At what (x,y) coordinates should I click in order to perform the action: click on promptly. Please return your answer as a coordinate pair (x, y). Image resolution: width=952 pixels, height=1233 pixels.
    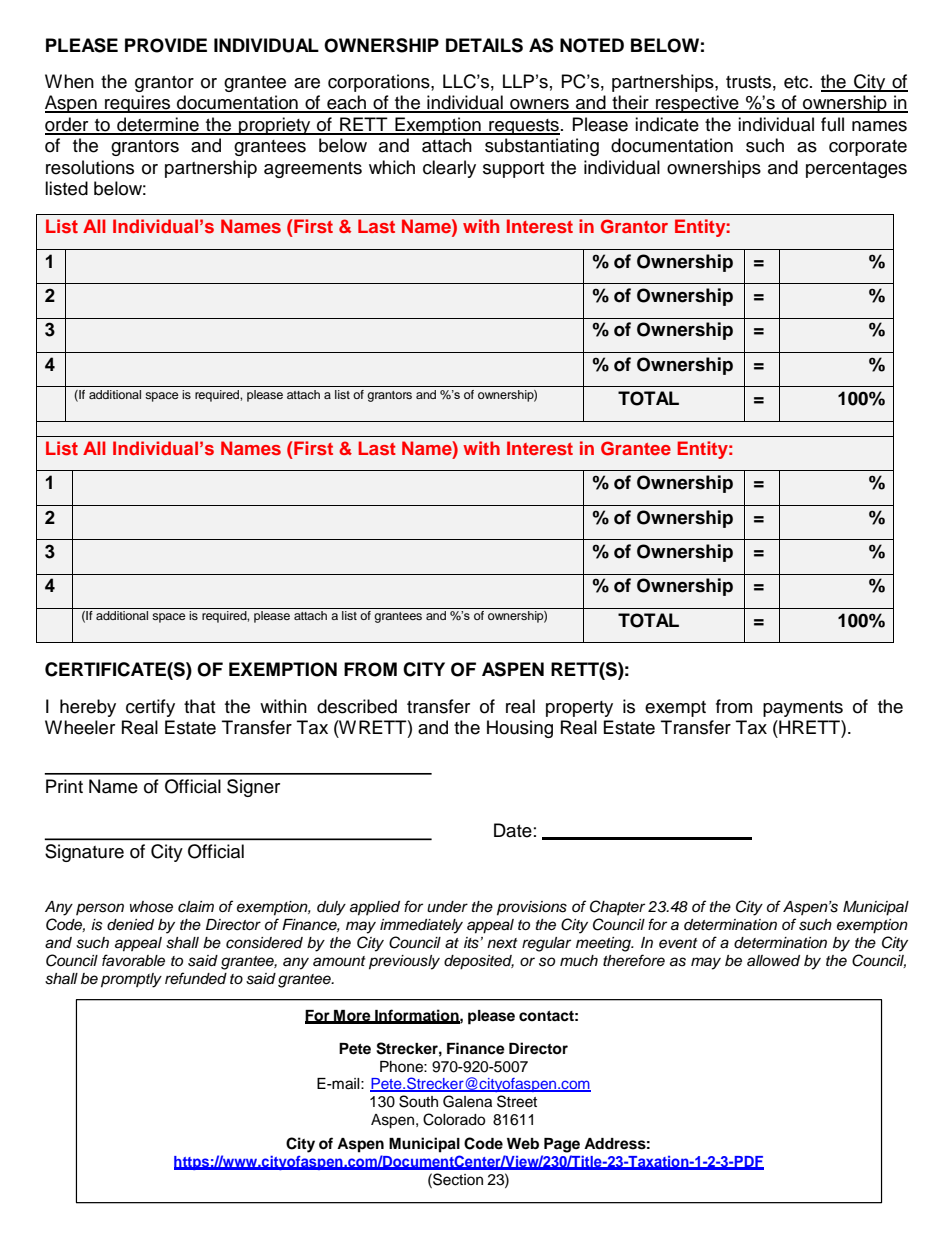
    Looking at the image, I should click on (131, 980).
